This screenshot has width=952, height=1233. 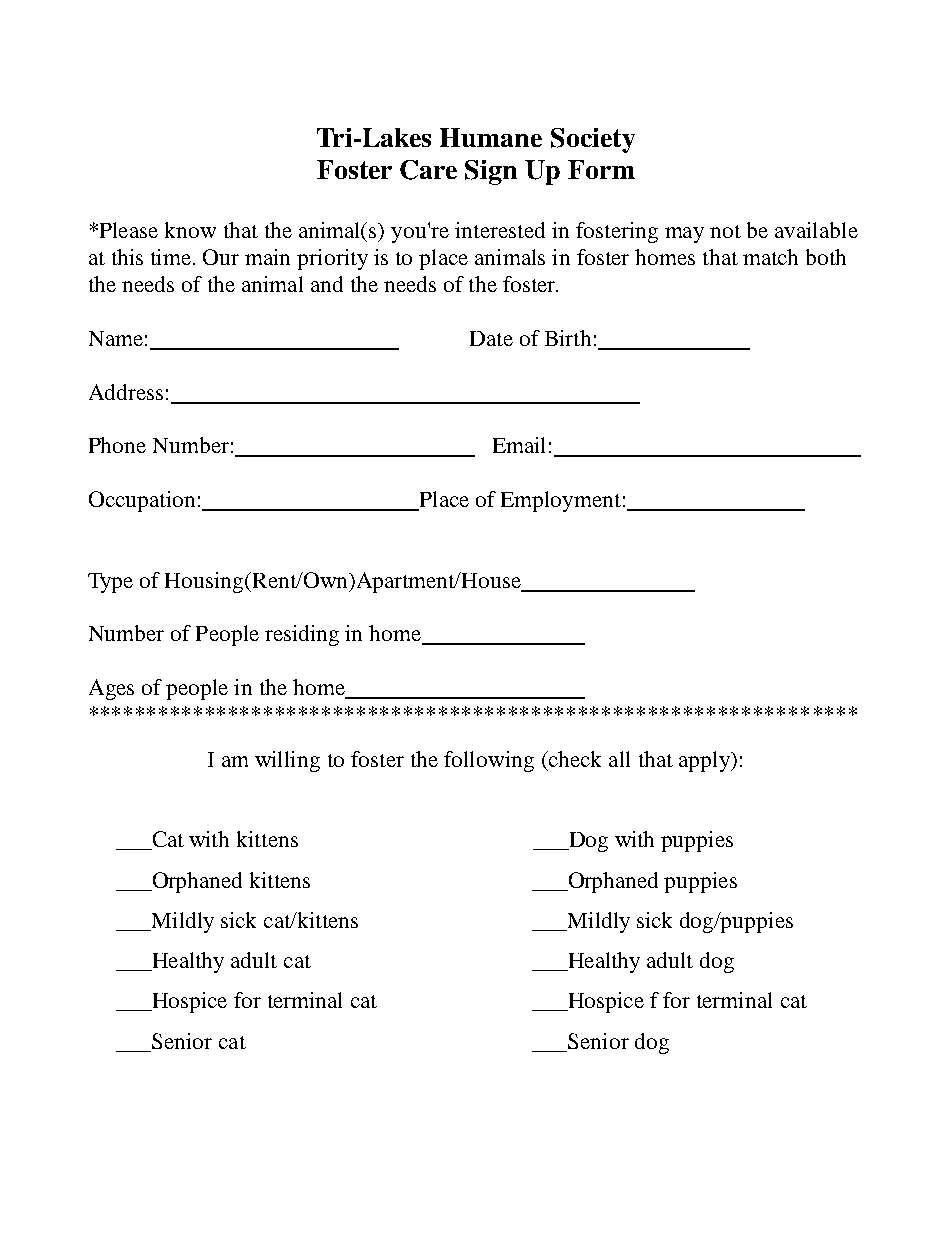 What do you see at coordinates (491, 338) in the screenshot?
I see `Date` at bounding box center [491, 338].
